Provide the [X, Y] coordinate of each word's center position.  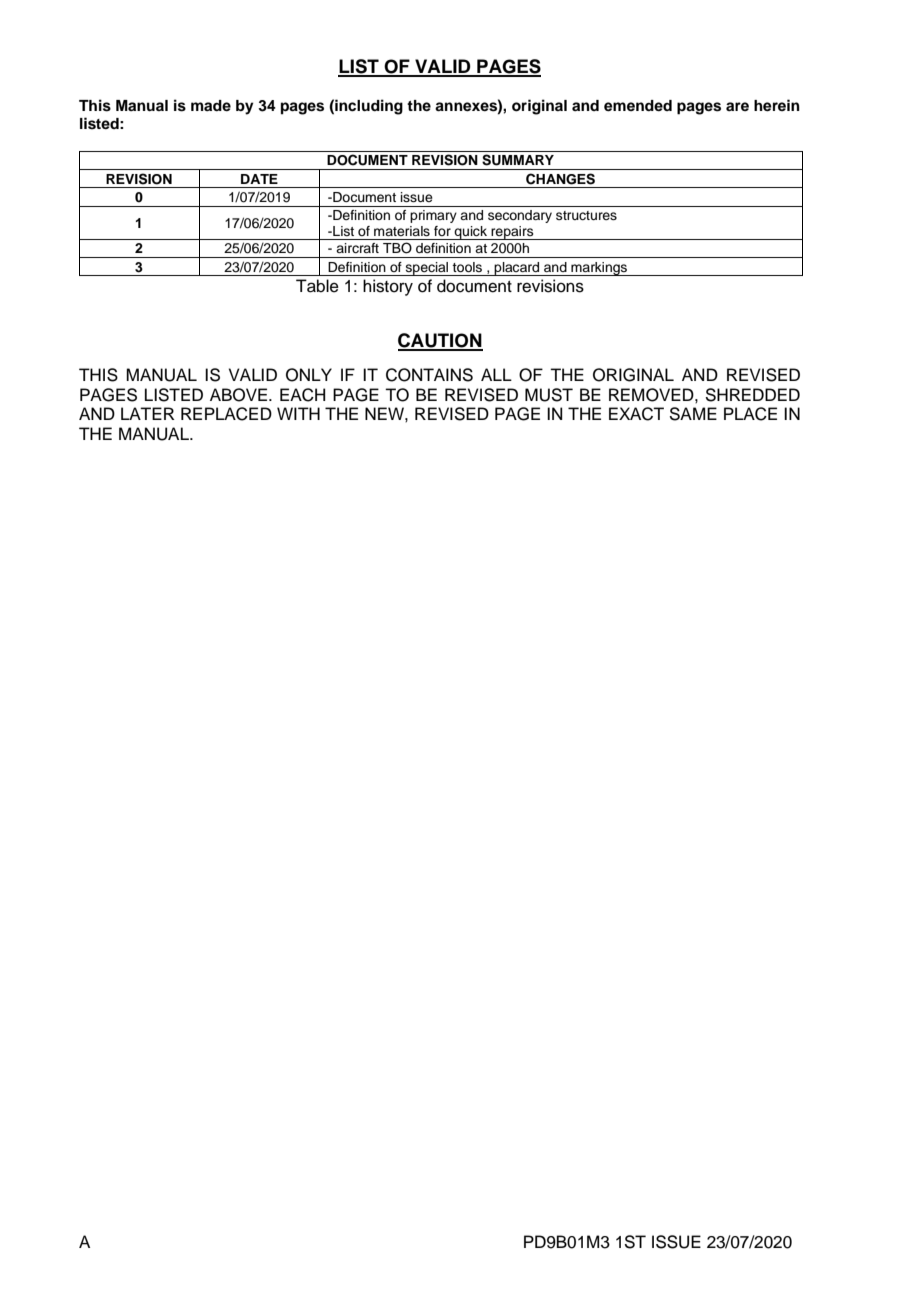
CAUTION [440, 341]
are [737, 106]
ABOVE [240, 395]
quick [471, 233]
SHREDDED [752, 395]
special [427, 269]
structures [586, 215]
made [211, 105]
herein [777, 105]
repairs [512, 233]
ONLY [309, 375]
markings [599, 269]
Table [317, 286]
